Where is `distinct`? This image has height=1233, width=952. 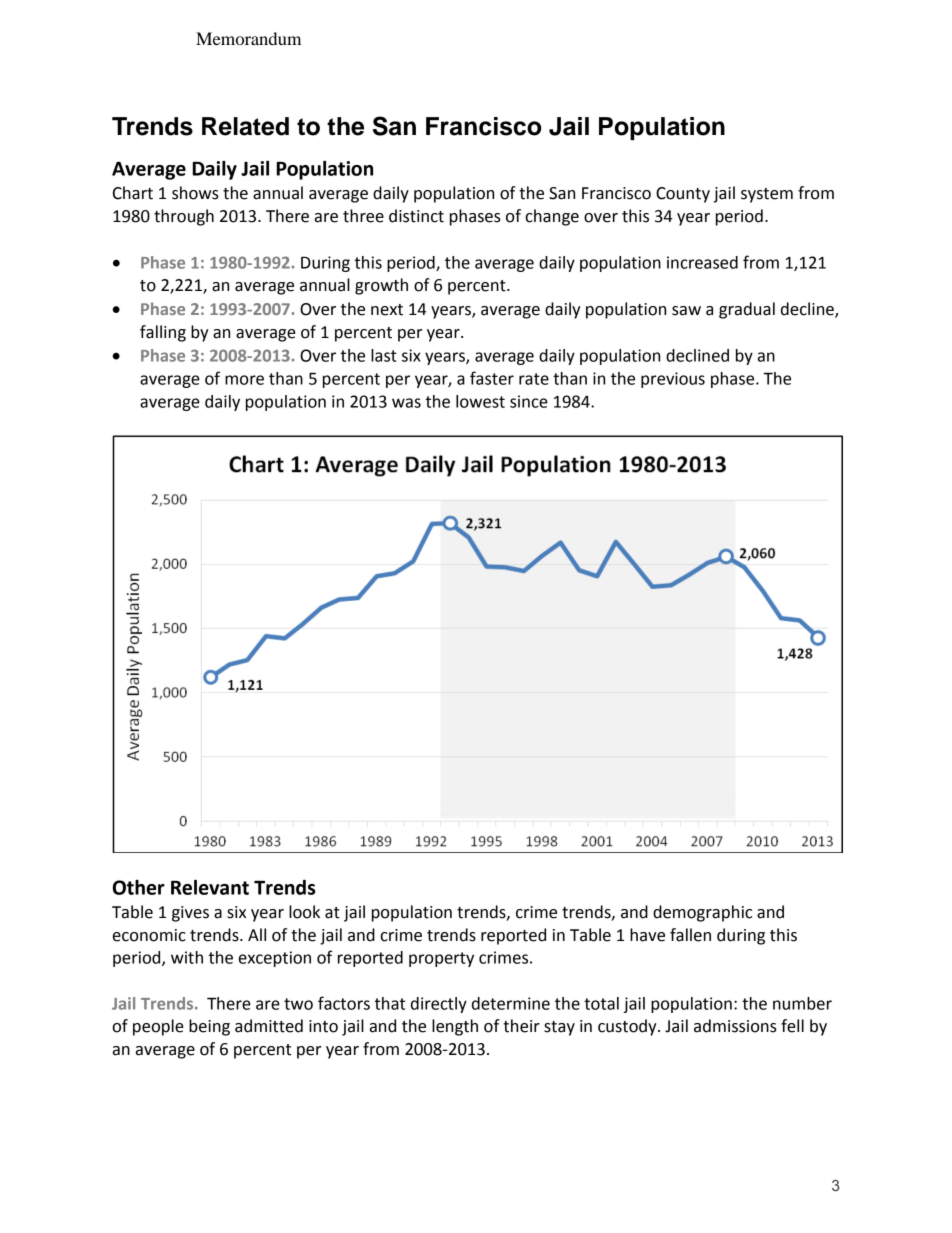 distinct is located at coordinates (416, 216).
